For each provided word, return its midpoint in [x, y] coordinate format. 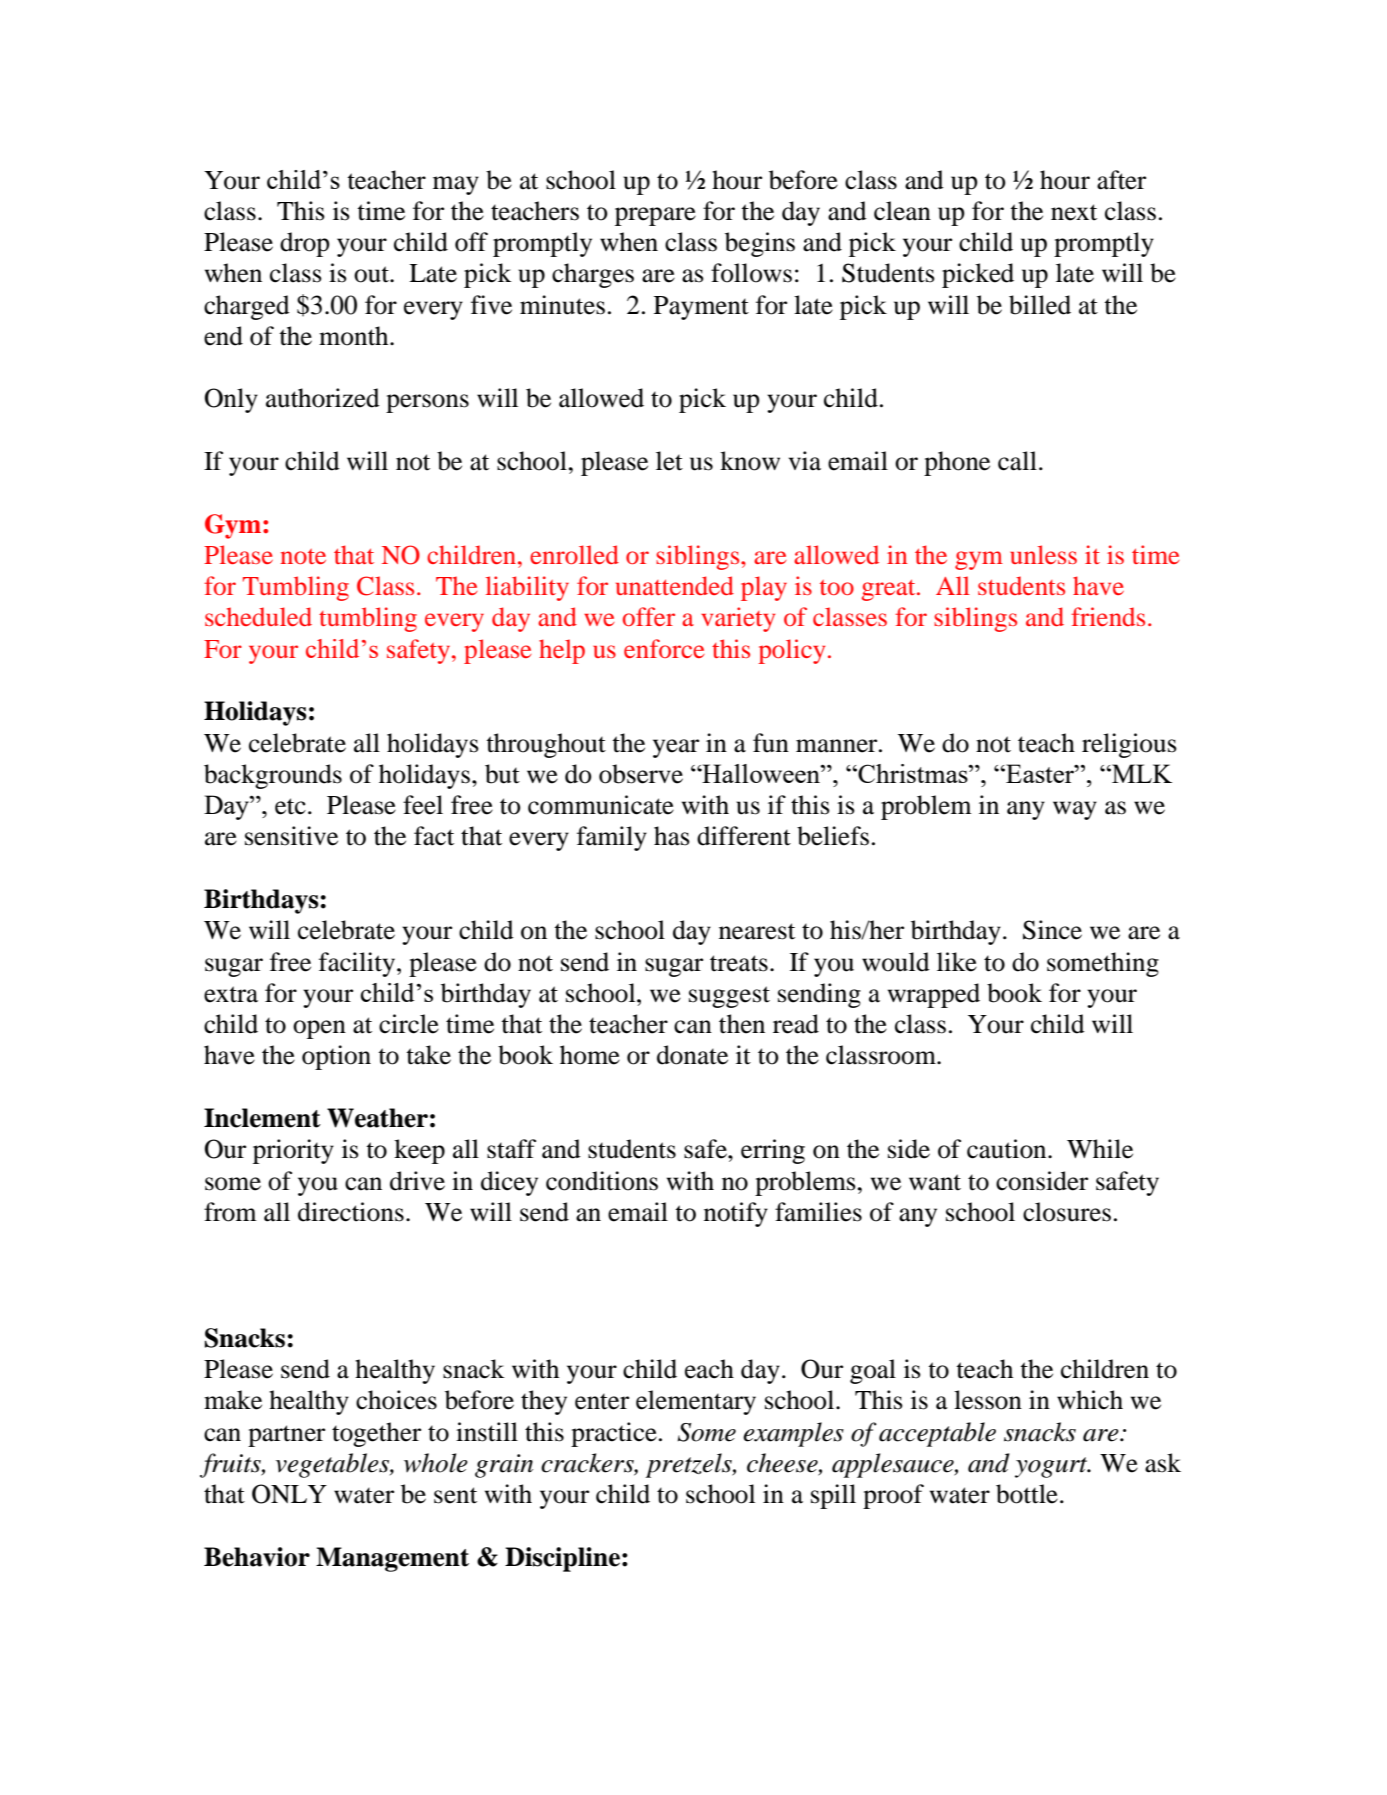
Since [1052, 930]
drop [305, 244]
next [1074, 212]
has [672, 836]
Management [392, 1559]
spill [833, 1496]
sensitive [291, 836]
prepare [655, 216]
